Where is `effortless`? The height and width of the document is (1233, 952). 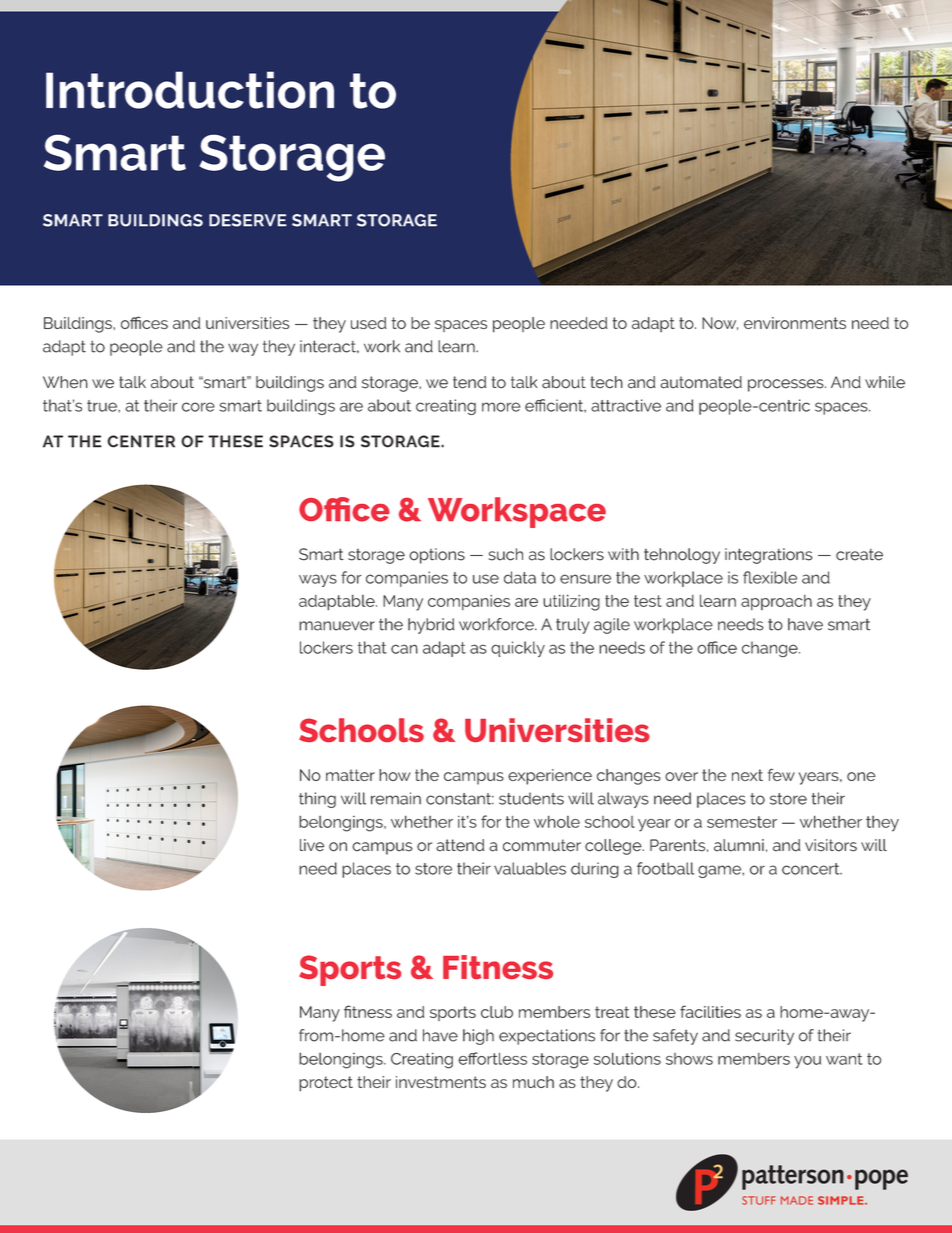
effortless is located at coordinates (492, 1058).
